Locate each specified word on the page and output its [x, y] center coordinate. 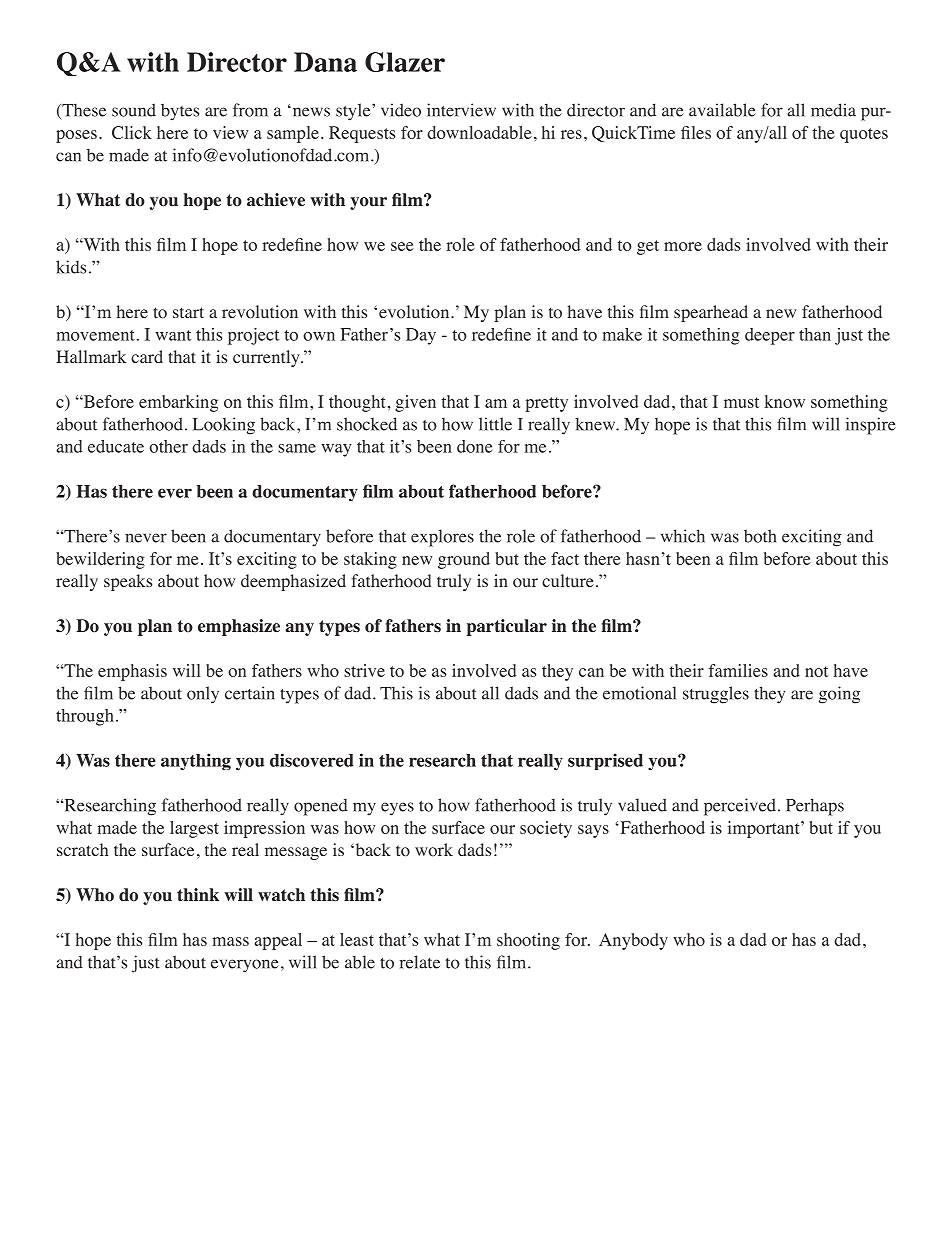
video [401, 110]
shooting [528, 941]
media [833, 110]
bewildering [100, 560]
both [760, 536]
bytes [180, 112]
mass [230, 941]
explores [442, 538]
